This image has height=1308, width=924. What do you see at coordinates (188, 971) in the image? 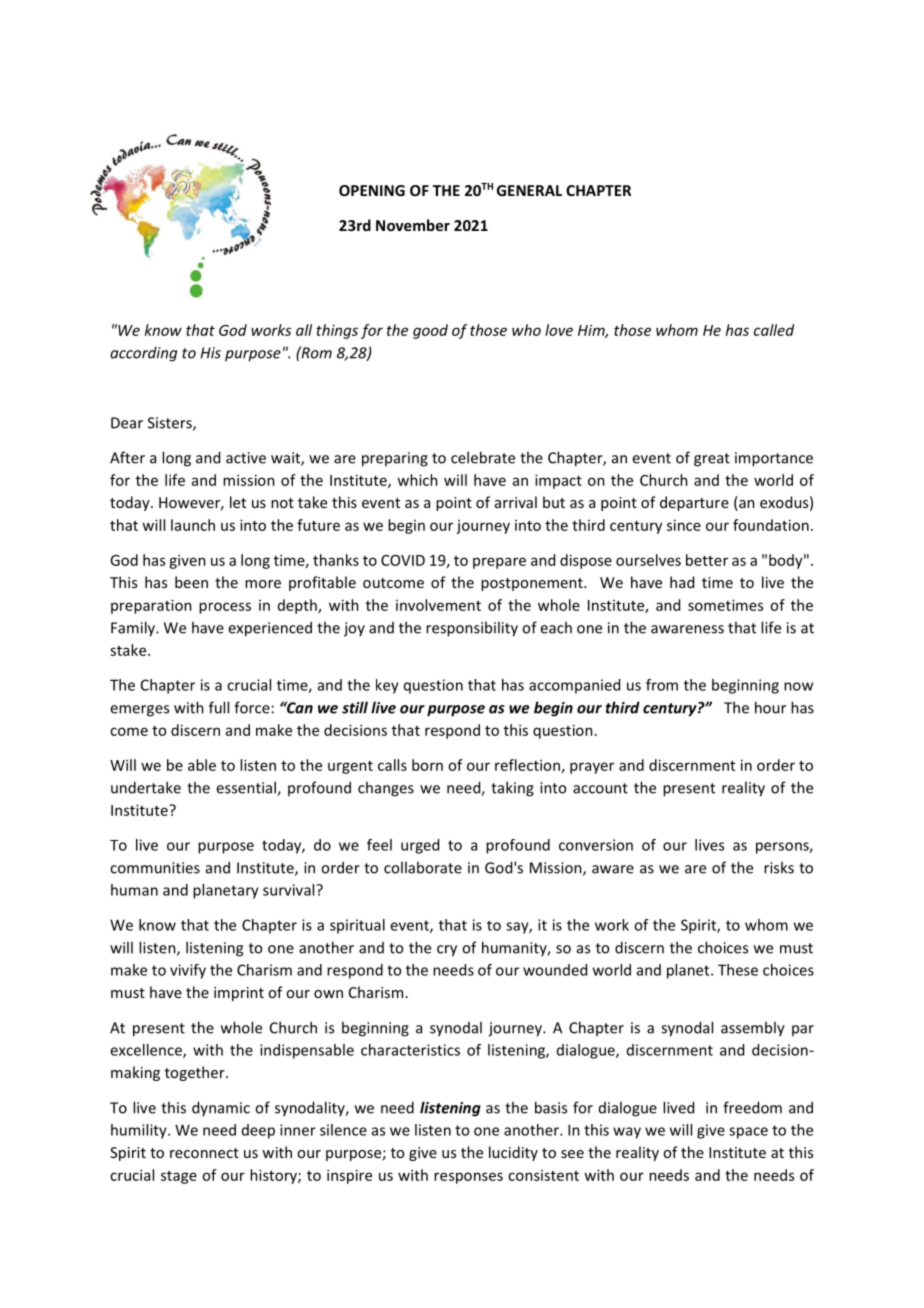
I see `vivify` at bounding box center [188, 971].
